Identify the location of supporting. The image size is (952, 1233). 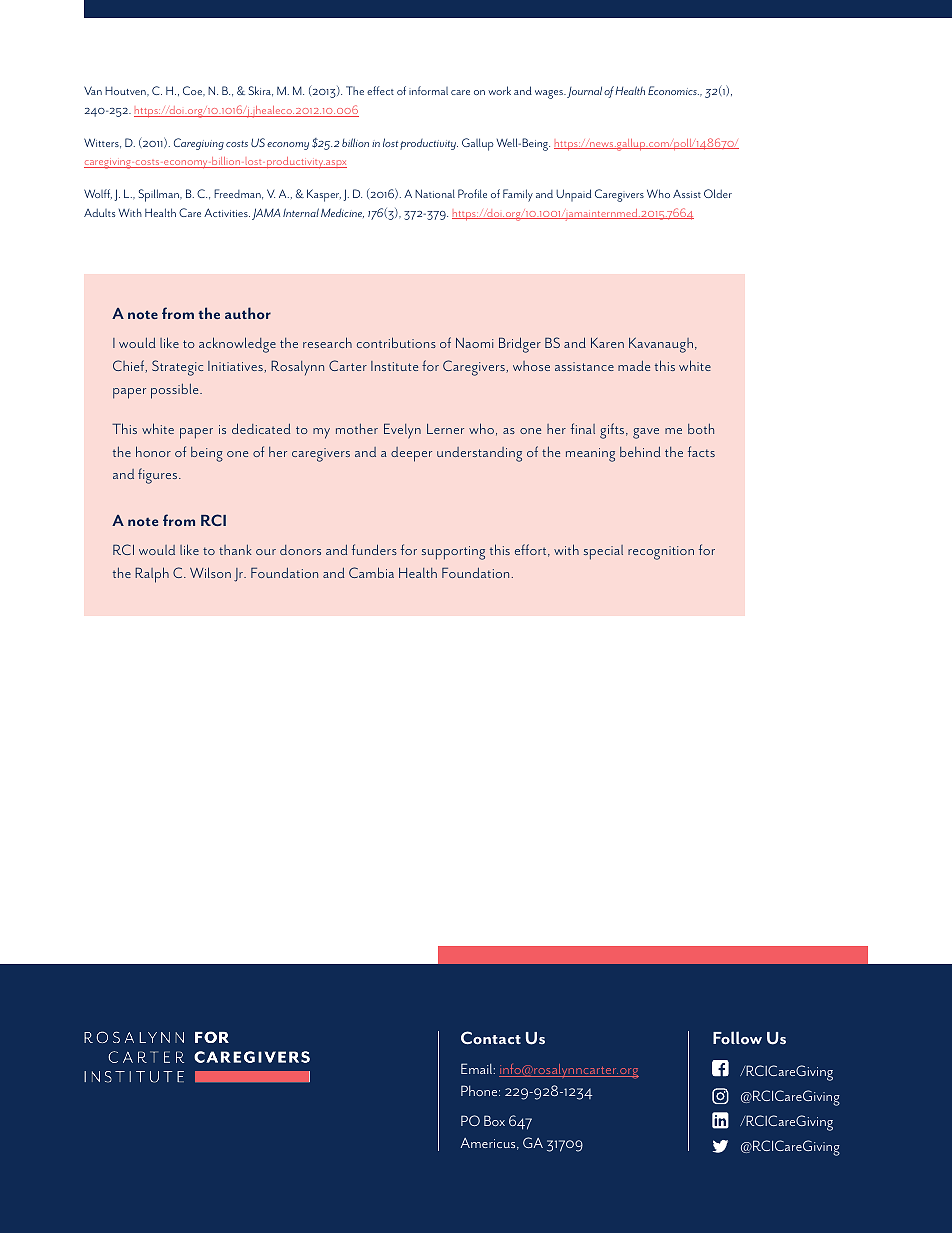
(453, 553).
